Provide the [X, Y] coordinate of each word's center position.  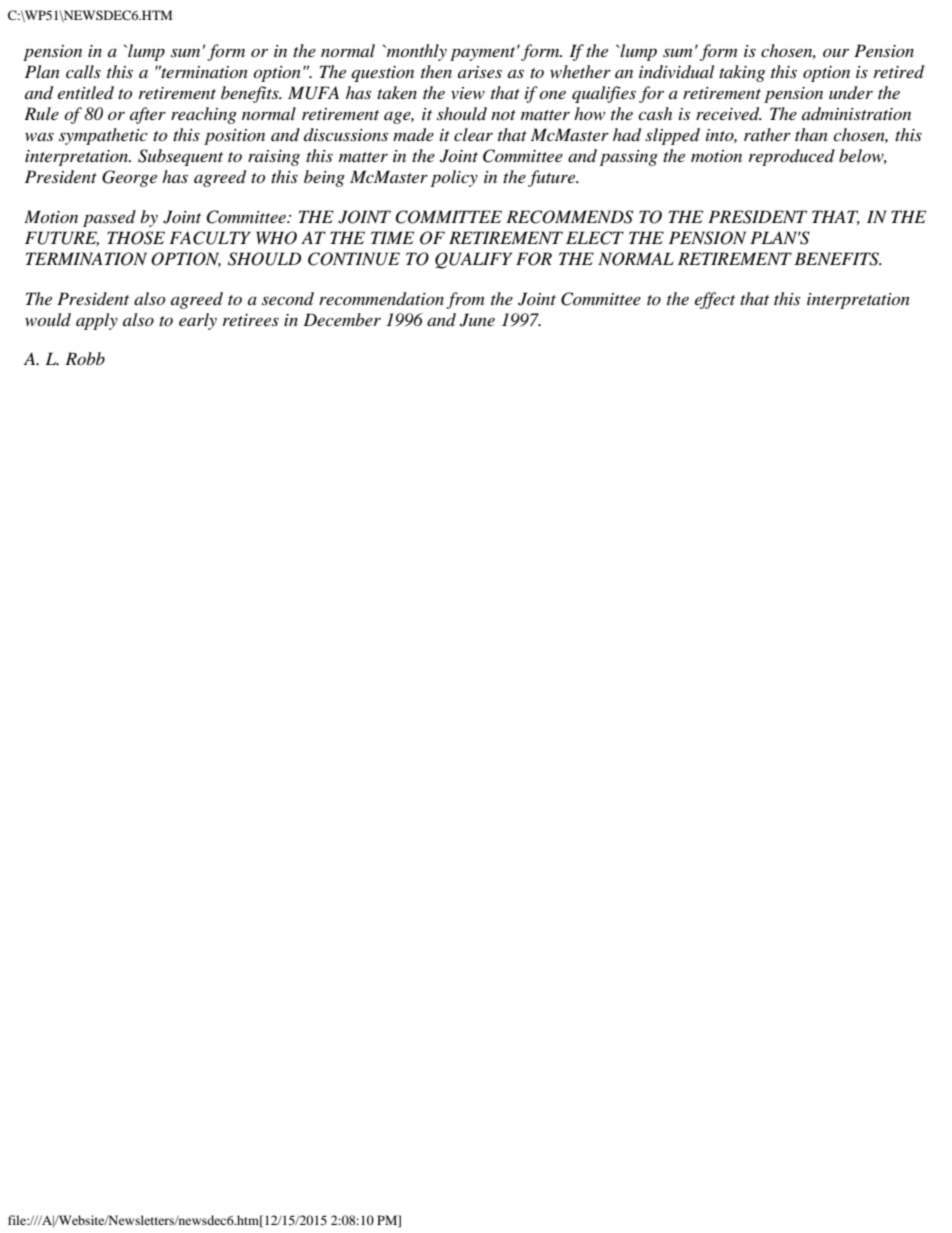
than [811, 134]
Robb [85, 358]
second [288, 298]
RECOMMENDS [569, 217]
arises [480, 72]
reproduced [792, 157]
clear [473, 134]
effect [715, 300]
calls [83, 71]
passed [109, 218]
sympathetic [103, 136]
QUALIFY [473, 260]
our [836, 52]
